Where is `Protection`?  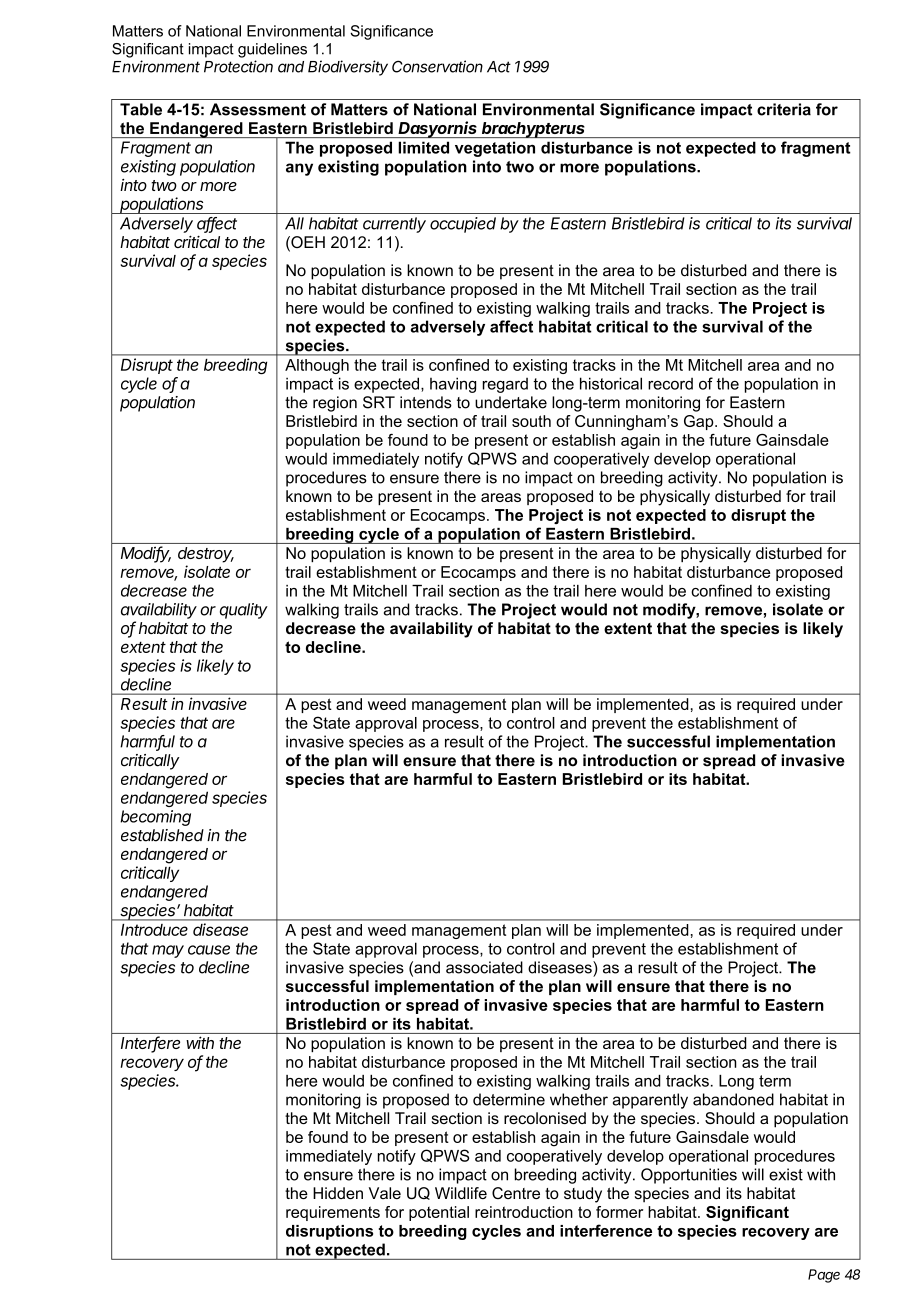 Protection is located at coordinates (238, 66).
